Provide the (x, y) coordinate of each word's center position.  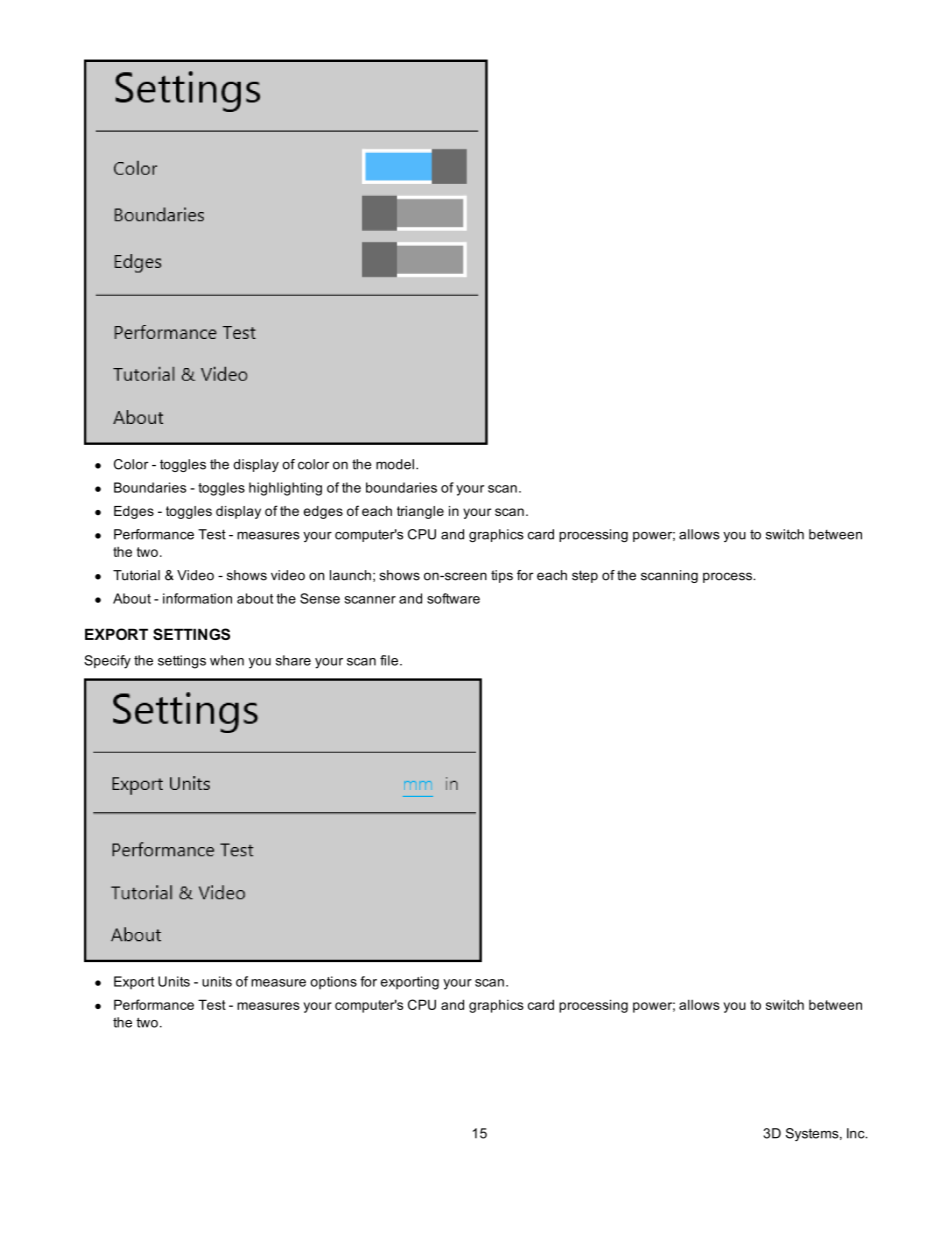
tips (502, 576)
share (293, 660)
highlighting (285, 489)
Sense (320, 598)
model (395, 464)
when (227, 660)
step (585, 576)
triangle (420, 512)
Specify (107, 662)
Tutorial (136, 575)
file (390, 660)
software (453, 598)
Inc (857, 1133)
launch (350, 575)
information (197, 598)
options (333, 982)
